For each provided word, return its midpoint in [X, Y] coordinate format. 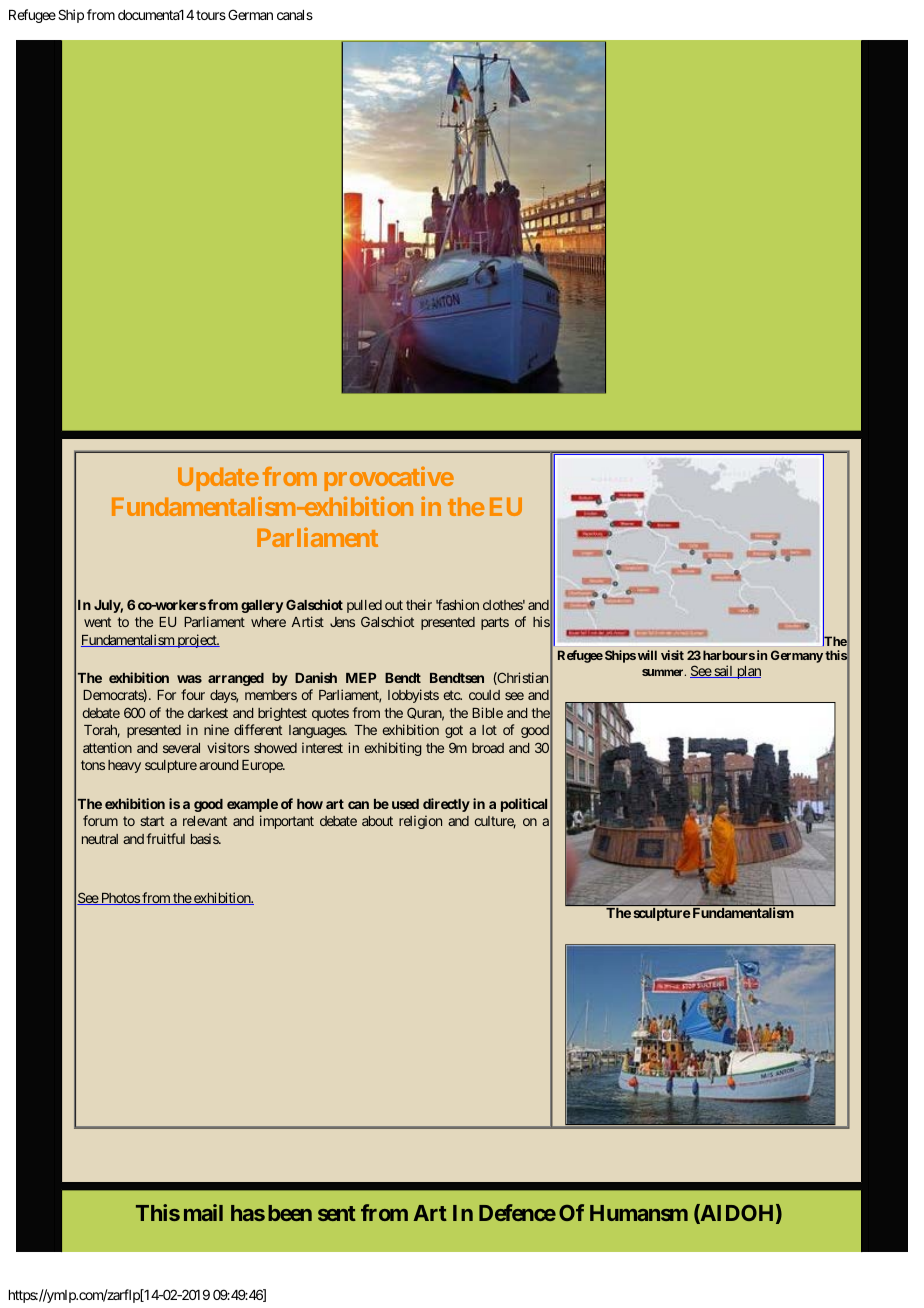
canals [295, 15]
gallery [262, 606]
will [647, 655]
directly [446, 805]
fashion [457, 604]
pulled [364, 606]
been [290, 1213]
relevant [205, 821]
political [524, 805]
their [419, 604]
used [405, 804]
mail [203, 1212]
